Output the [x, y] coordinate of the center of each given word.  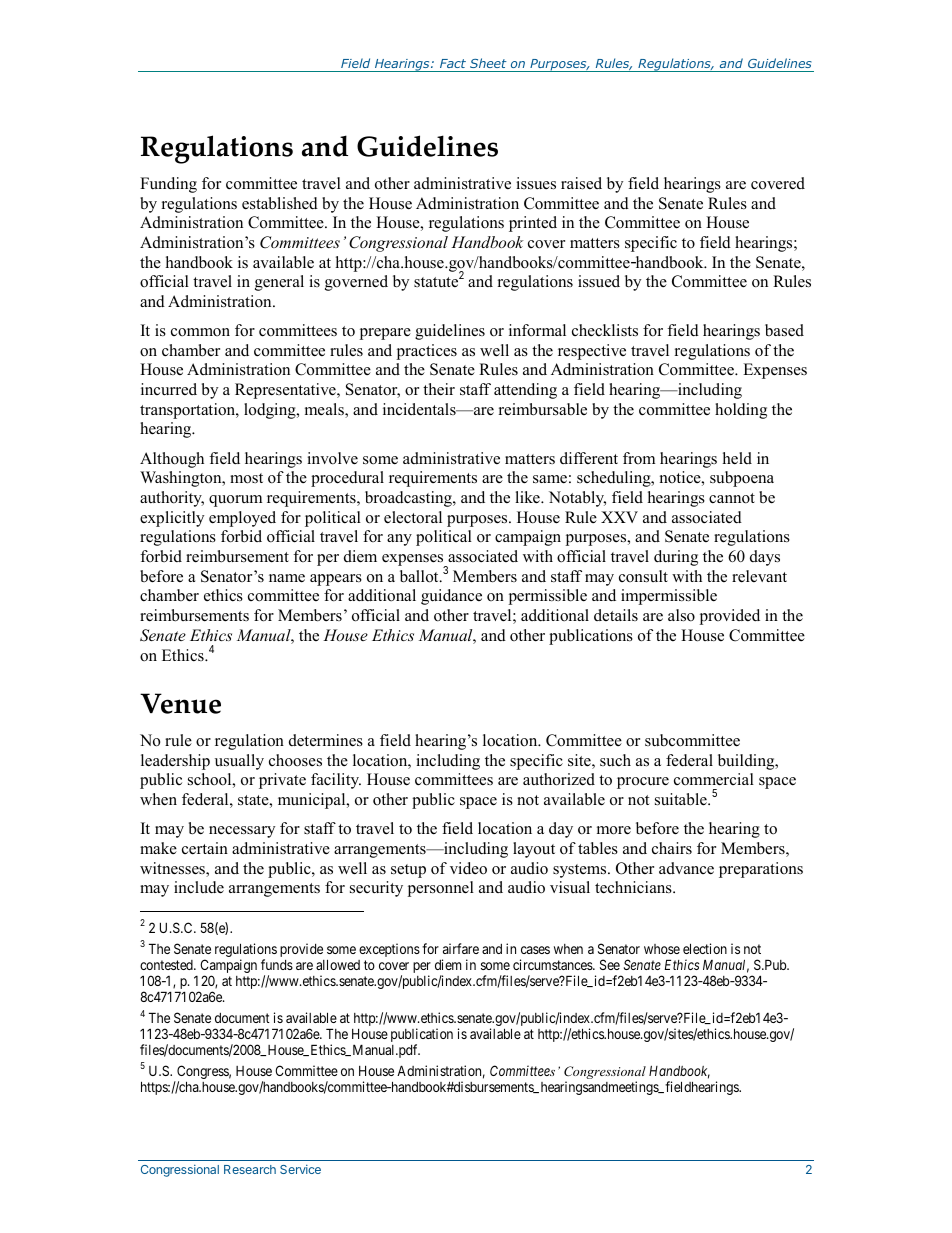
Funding [168, 185]
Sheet [488, 63]
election [705, 948]
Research [250, 1169]
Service [300, 1169]
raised [581, 183]
